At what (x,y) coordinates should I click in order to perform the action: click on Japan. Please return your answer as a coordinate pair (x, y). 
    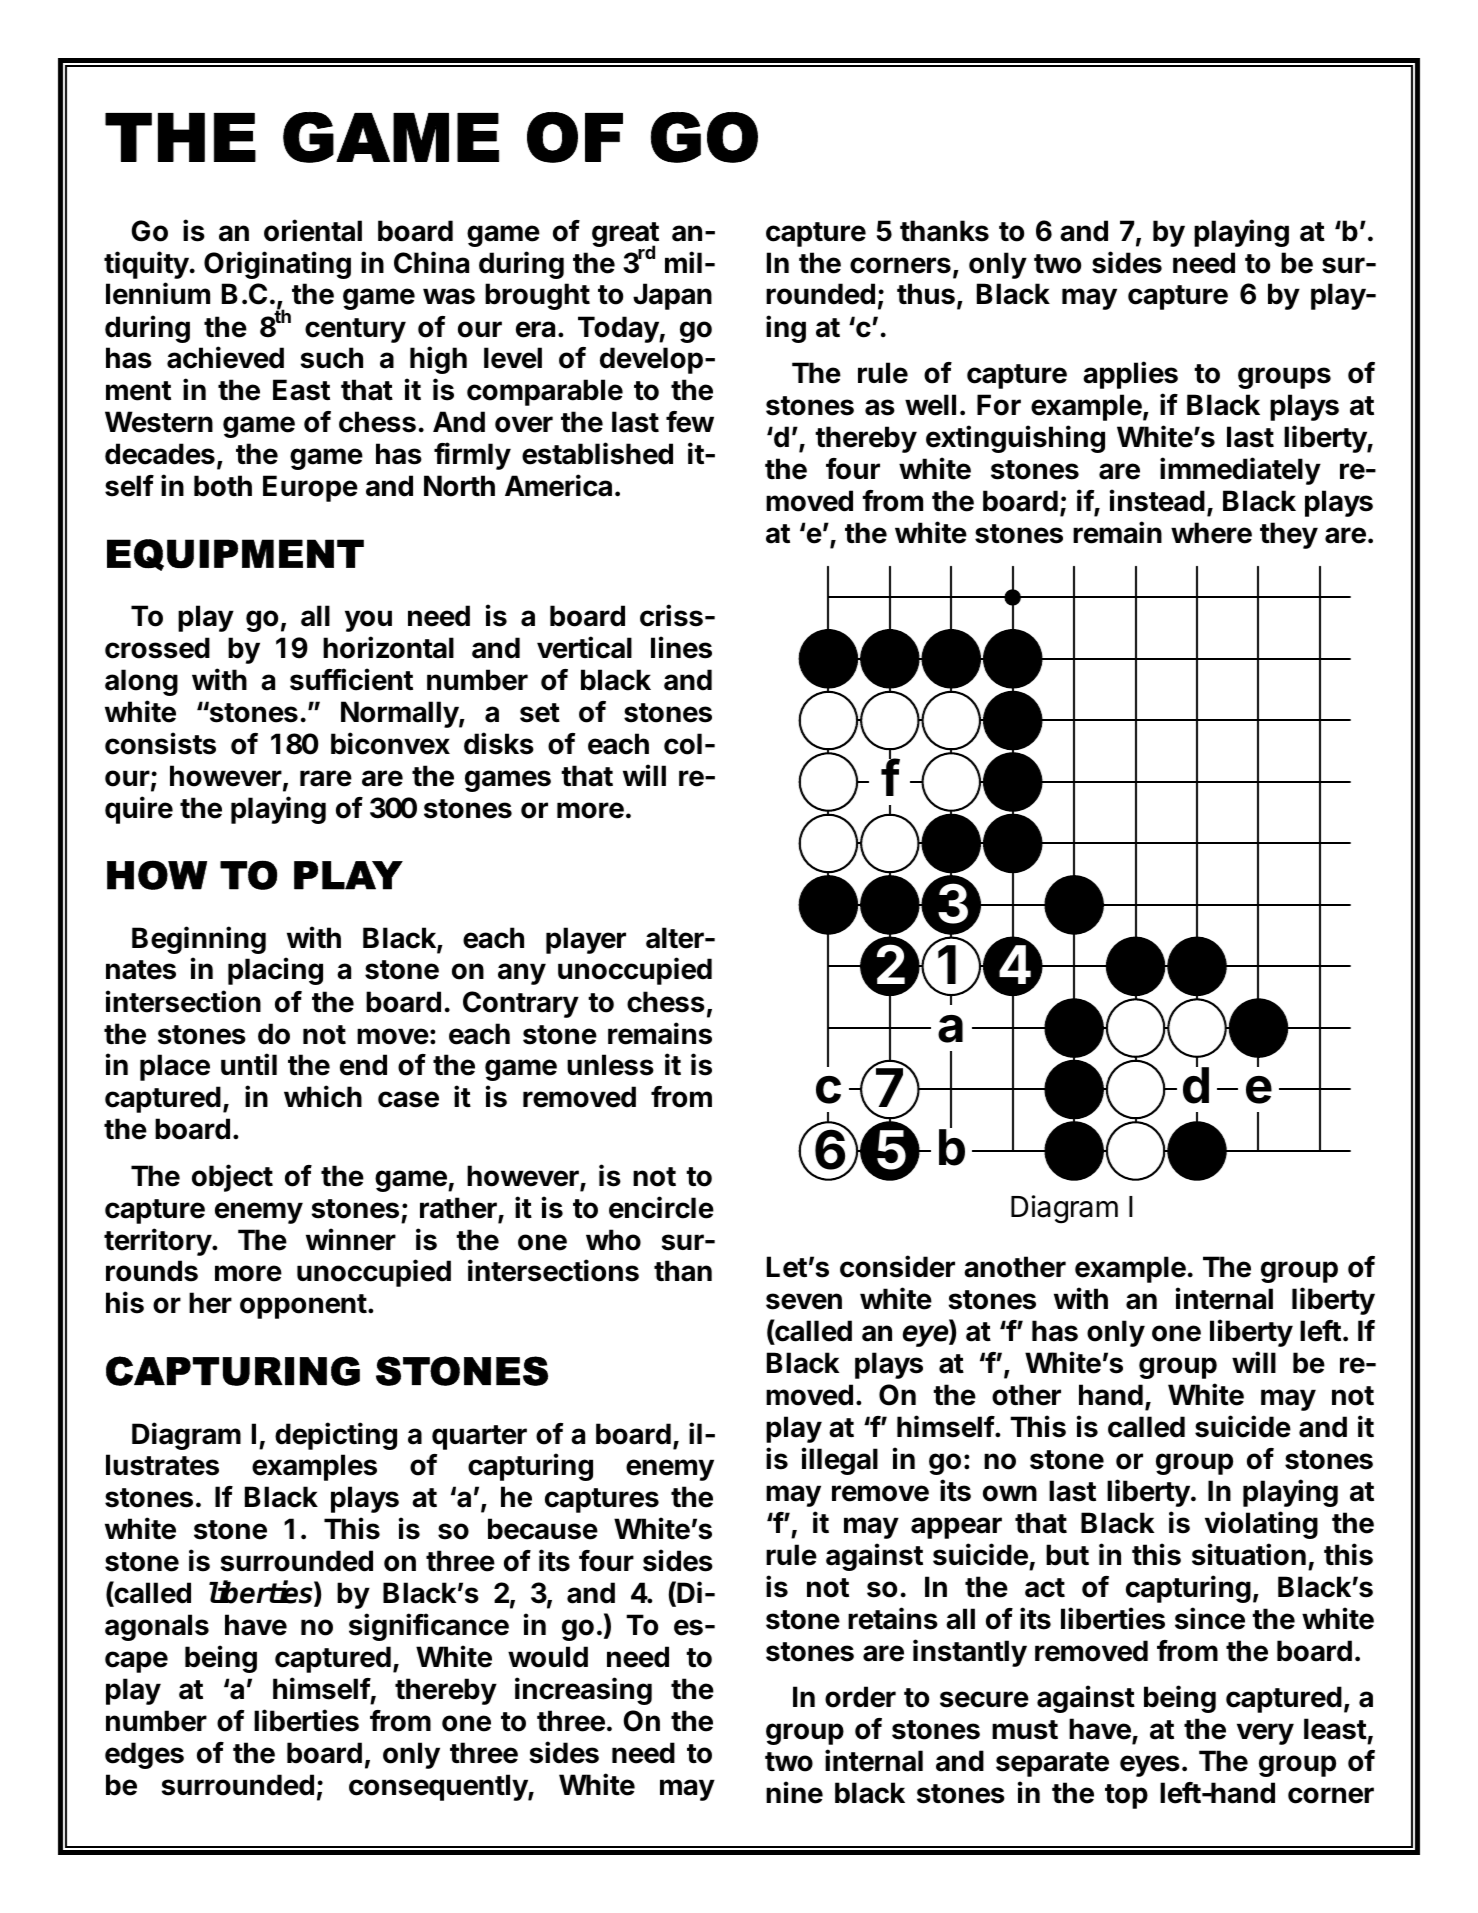
    Looking at the image, I should click on (672, 296).
